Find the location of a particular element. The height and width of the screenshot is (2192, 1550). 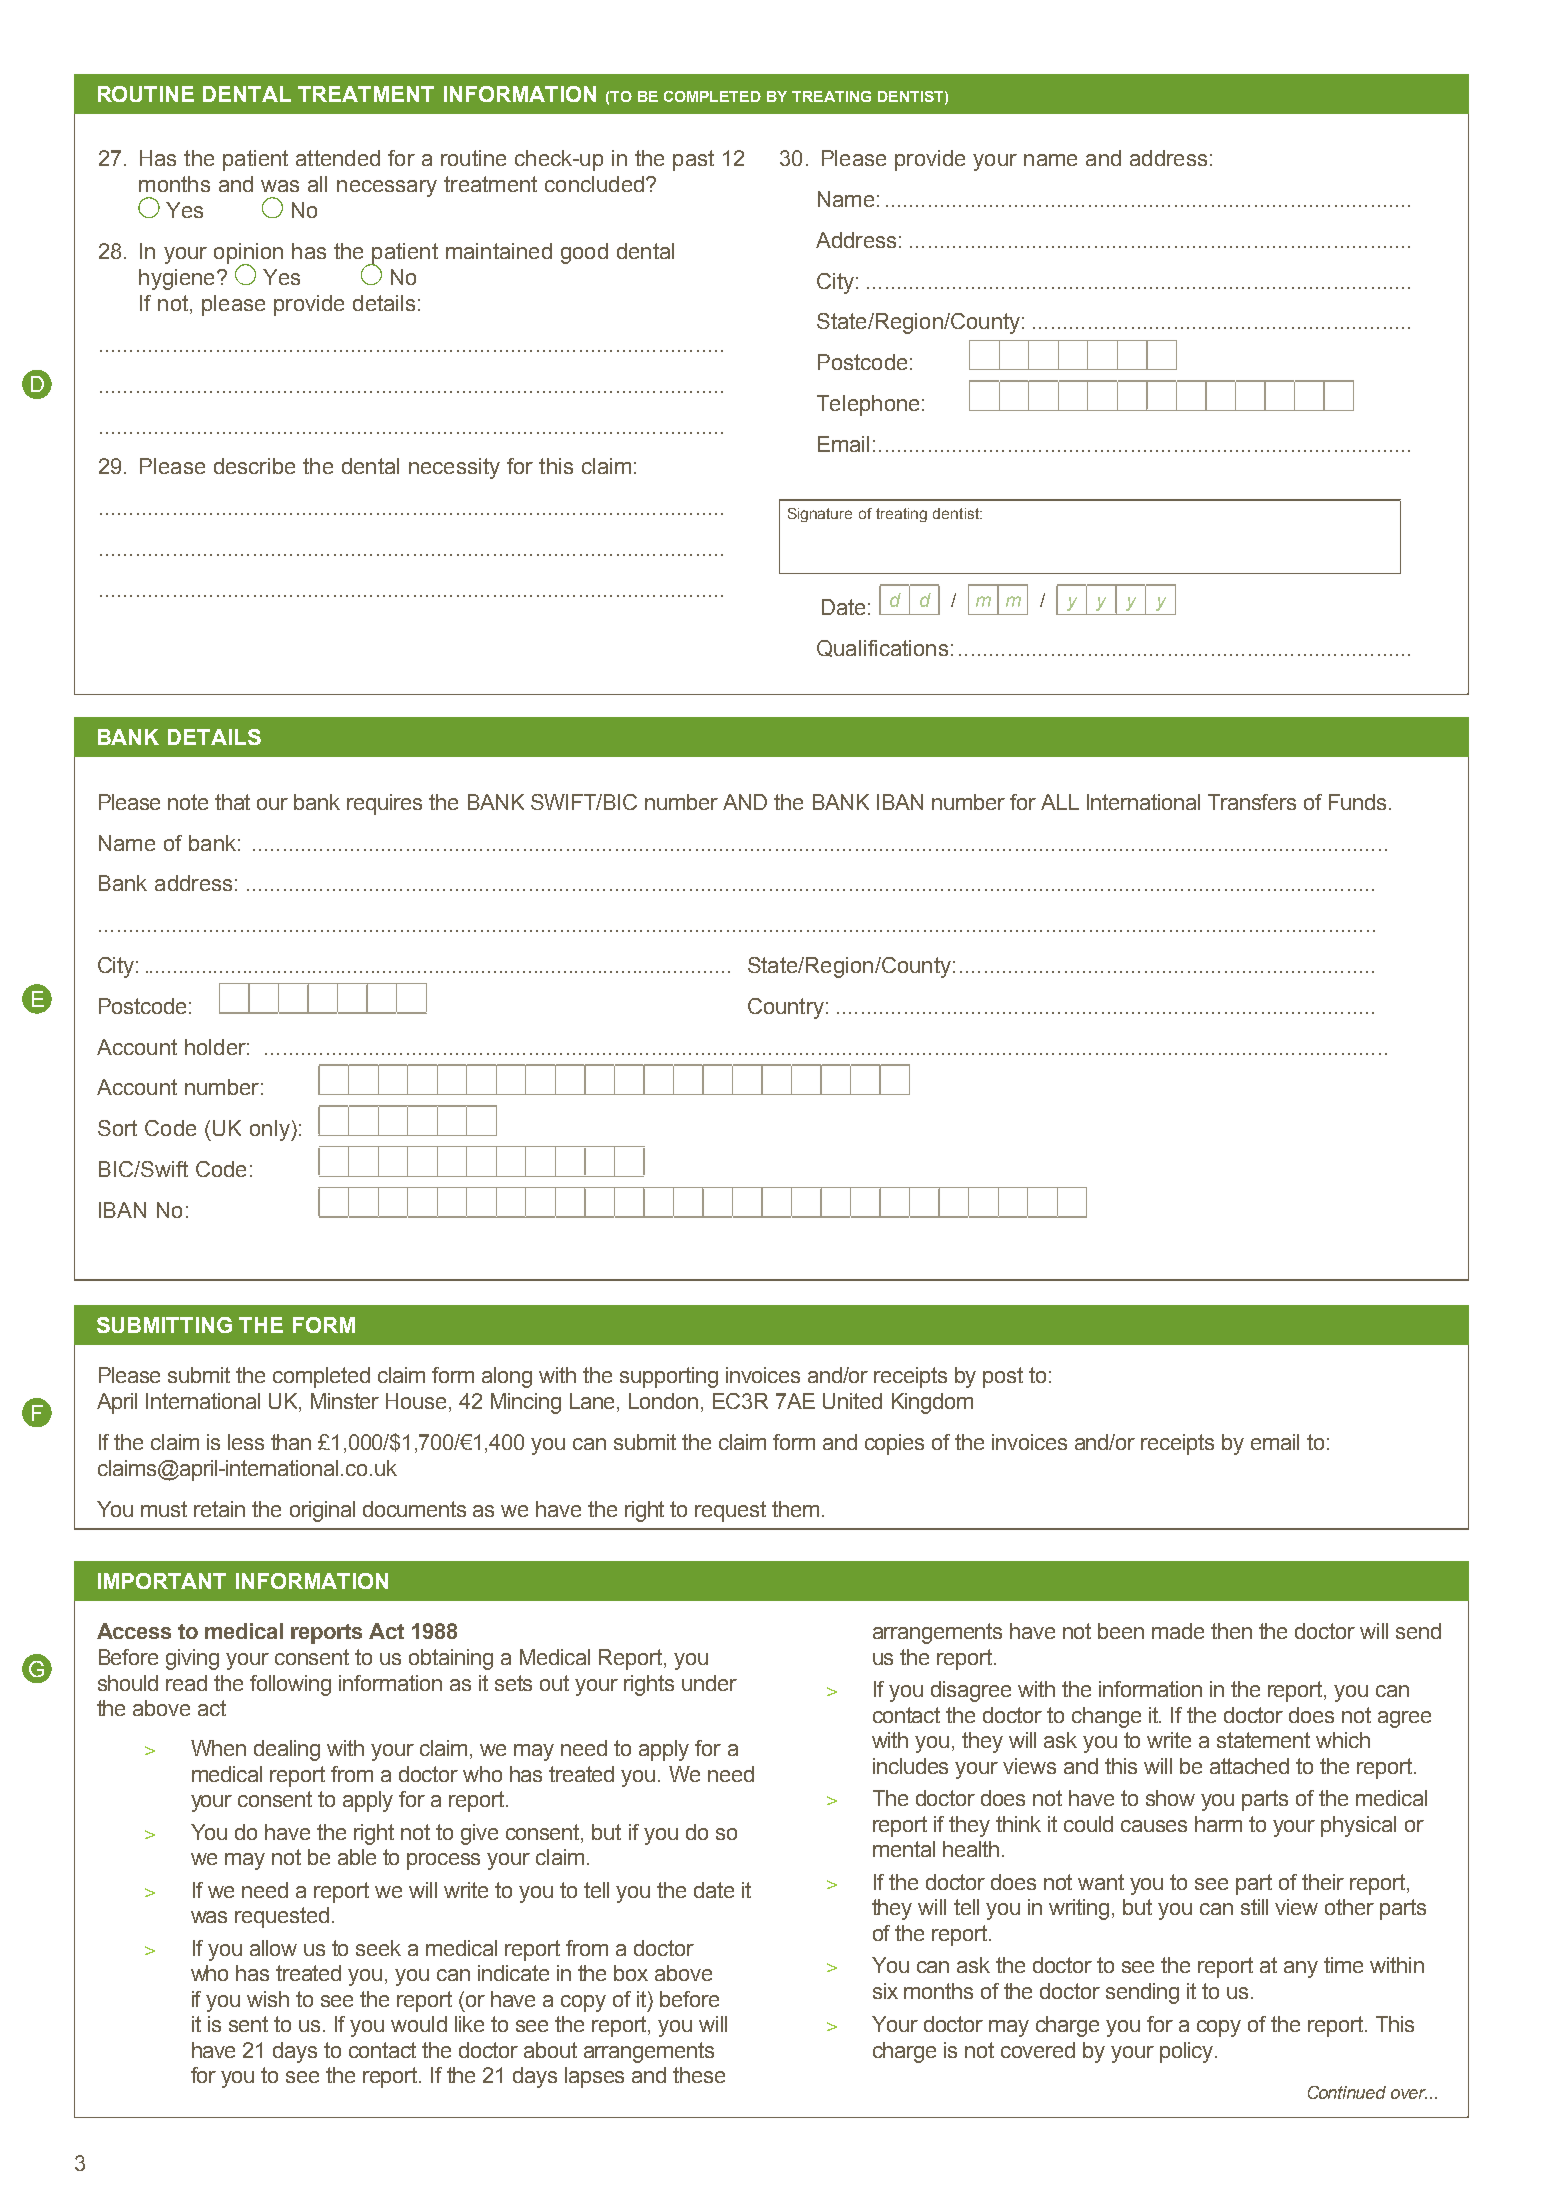

Telephone is located at coordinates (868, 405).
